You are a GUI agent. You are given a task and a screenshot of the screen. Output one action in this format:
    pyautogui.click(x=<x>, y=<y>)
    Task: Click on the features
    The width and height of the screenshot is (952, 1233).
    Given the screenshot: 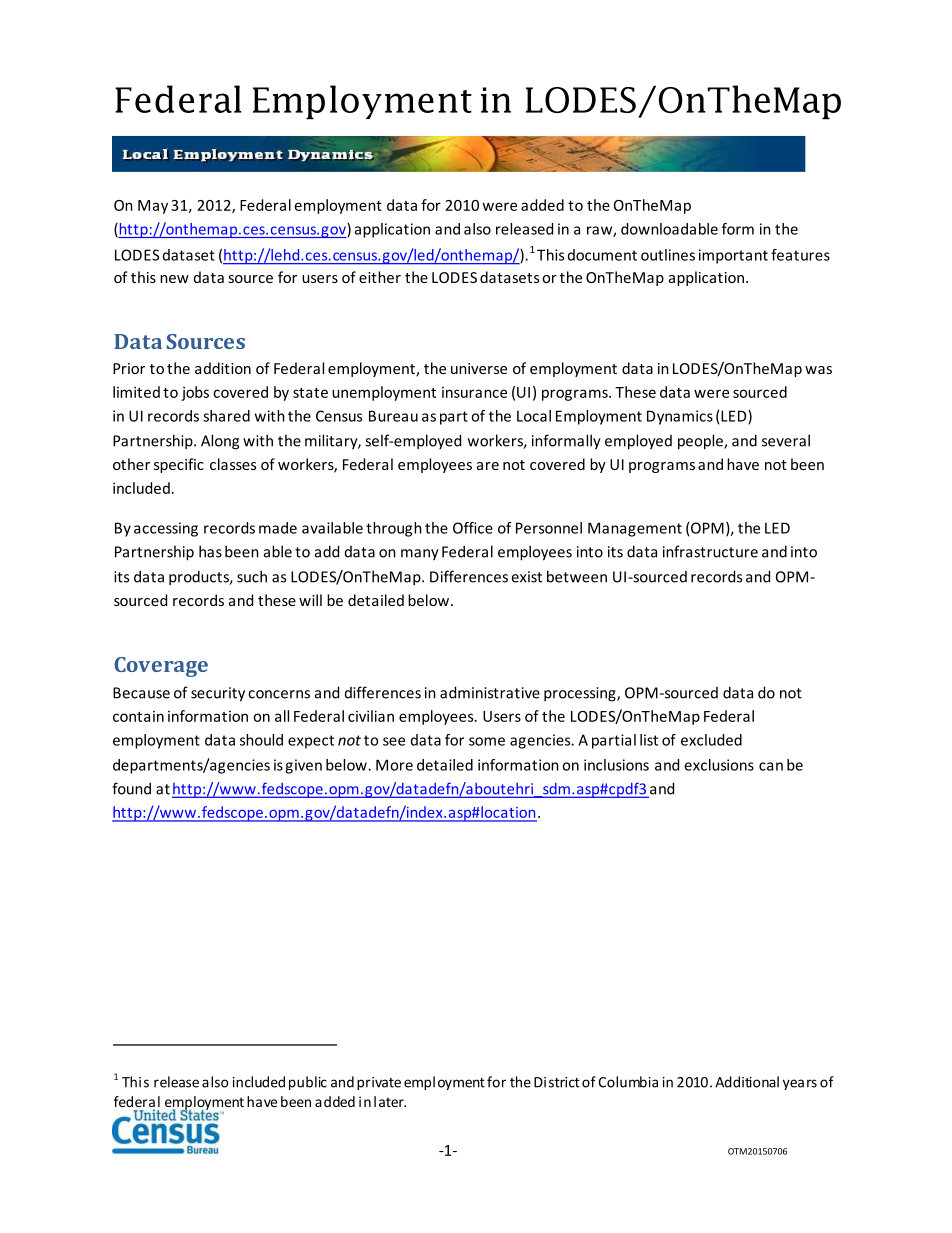 What is the action you would take?
    pyautogui.click(x=800, y=255)
